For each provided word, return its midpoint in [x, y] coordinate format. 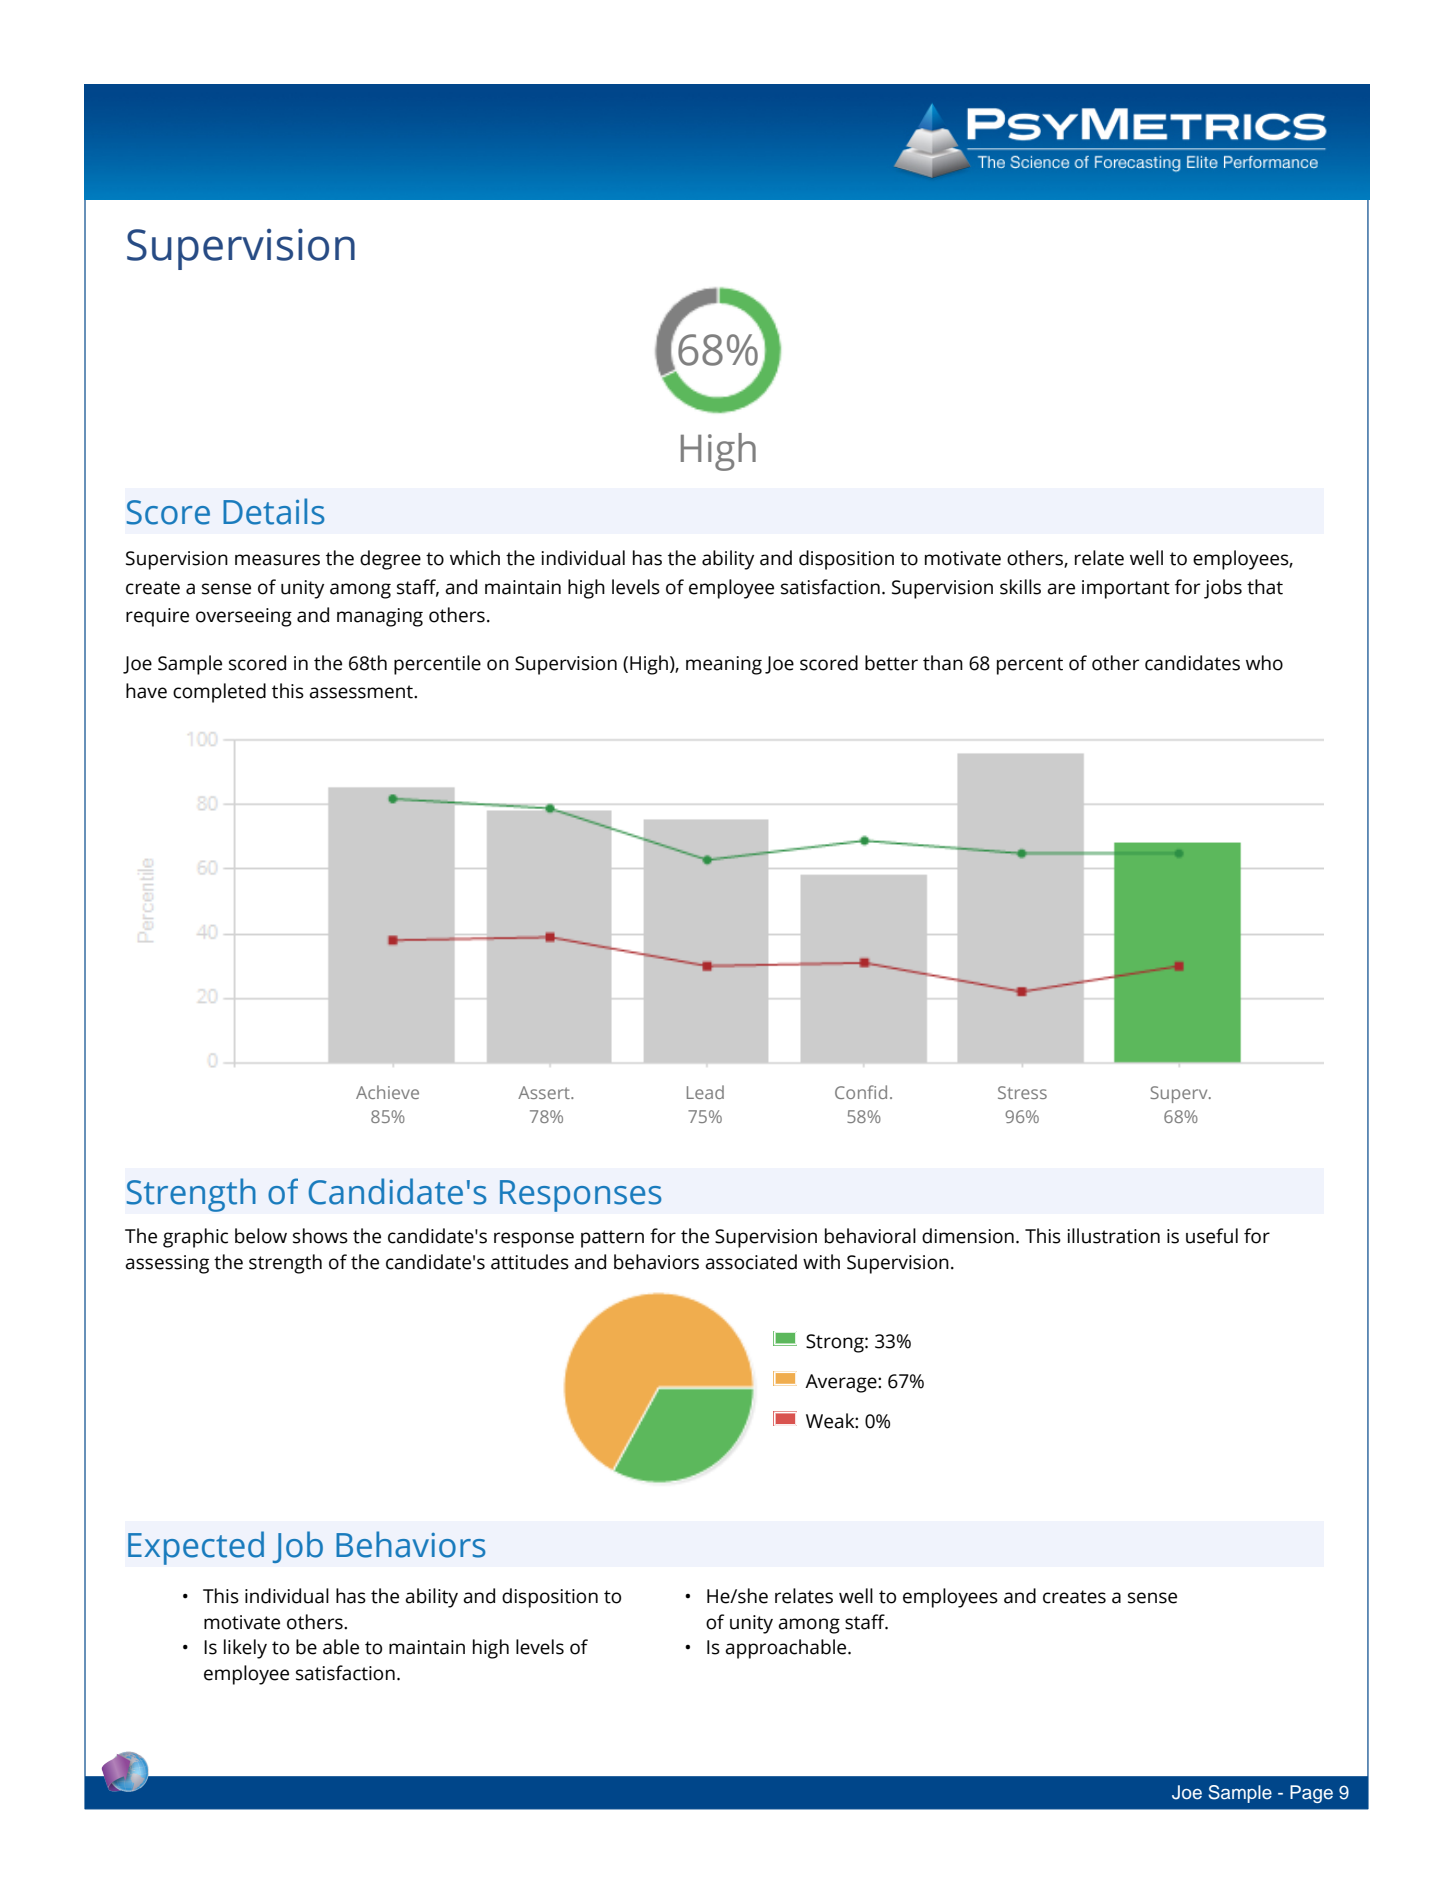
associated [751, 1262]
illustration [1113, 1236]
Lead [705, 1092]
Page [1311, 1794]
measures [277, 560]
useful [1212, 1236]
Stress [1022, 1092]
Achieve [387, 1092]
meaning [724, 665]
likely [245, 1649]
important [1126, 589]
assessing [167, 1264]
